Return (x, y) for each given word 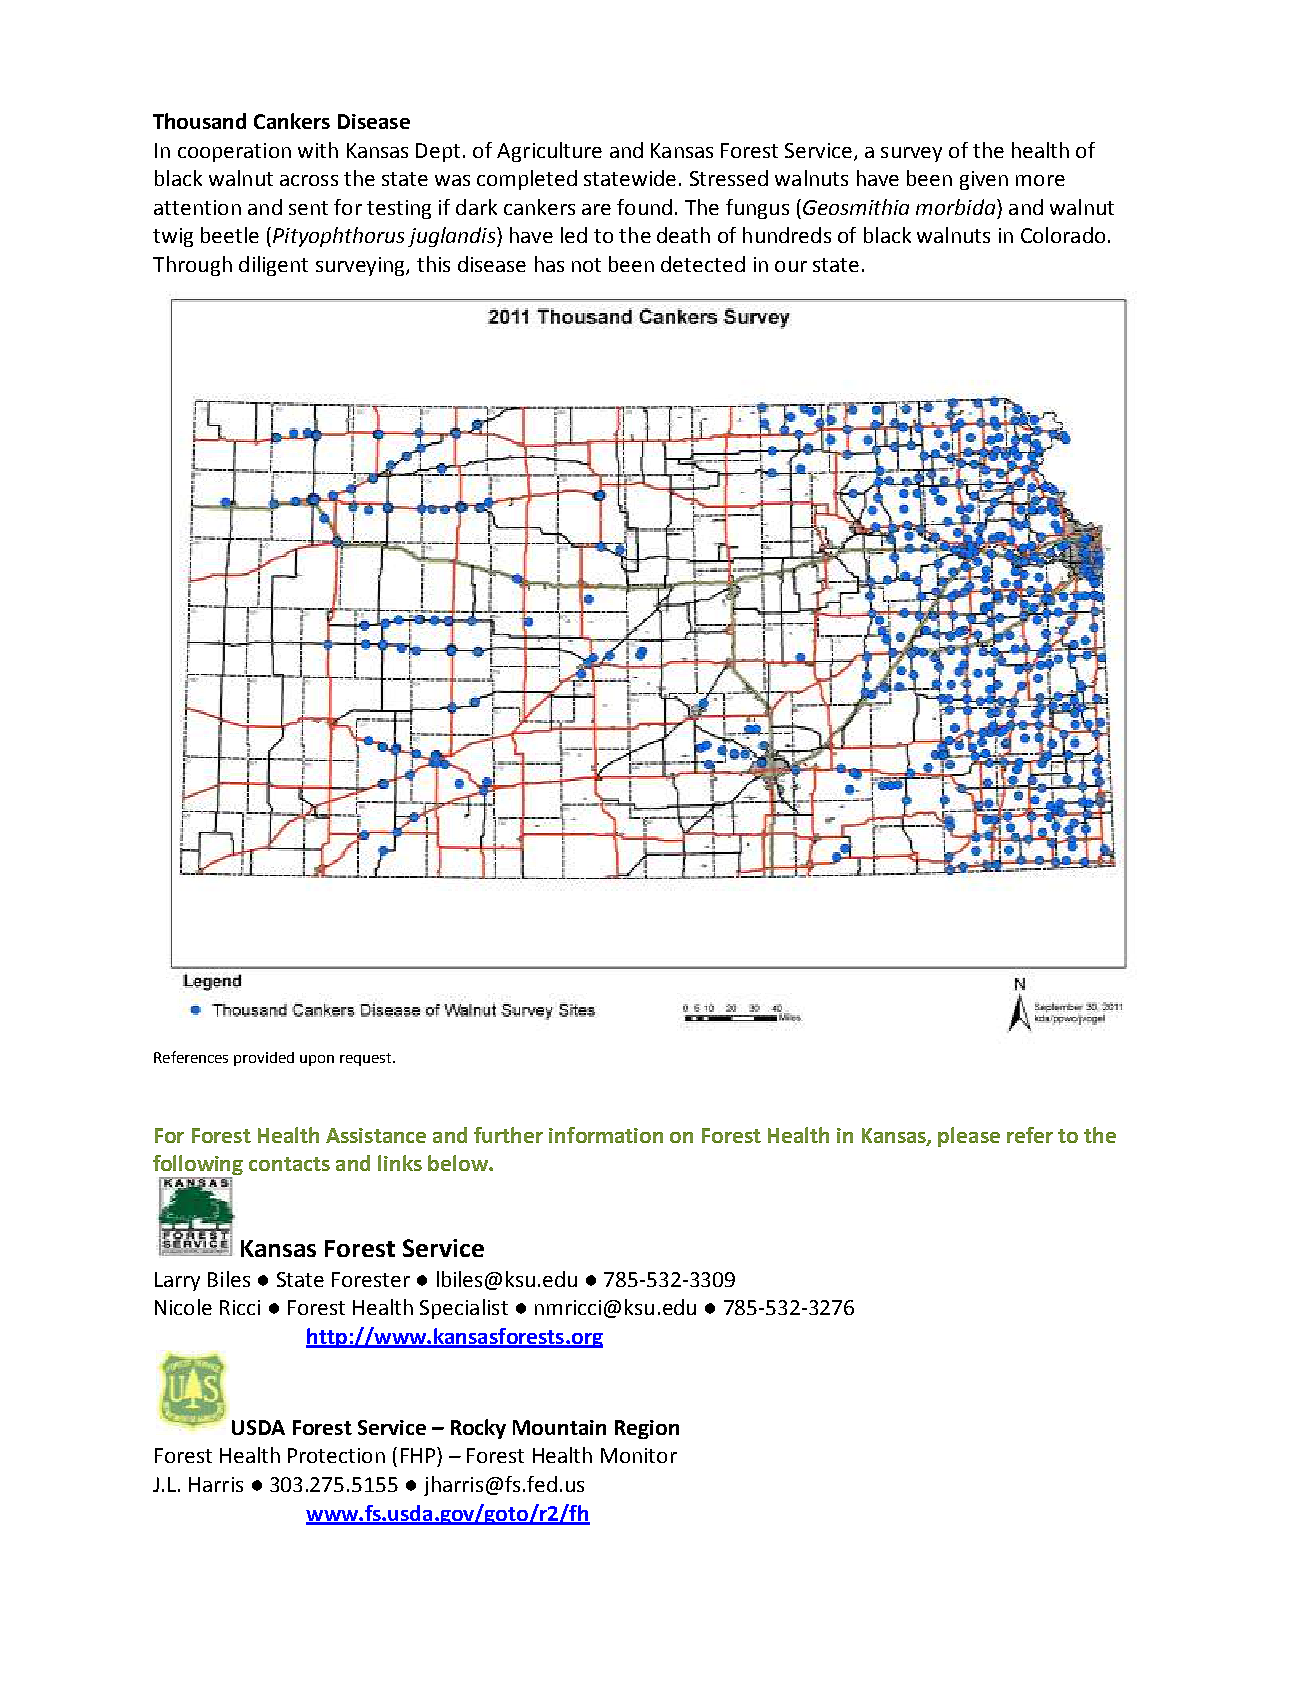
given (984, 180)
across (309, 180)
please (969, 1137)
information (606, 1135)
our (791, 266)
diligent (273, 266)
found (644, 207)
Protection (336, 1455)
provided (264, 1059)
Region (647, 1429)
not (586, 265)
